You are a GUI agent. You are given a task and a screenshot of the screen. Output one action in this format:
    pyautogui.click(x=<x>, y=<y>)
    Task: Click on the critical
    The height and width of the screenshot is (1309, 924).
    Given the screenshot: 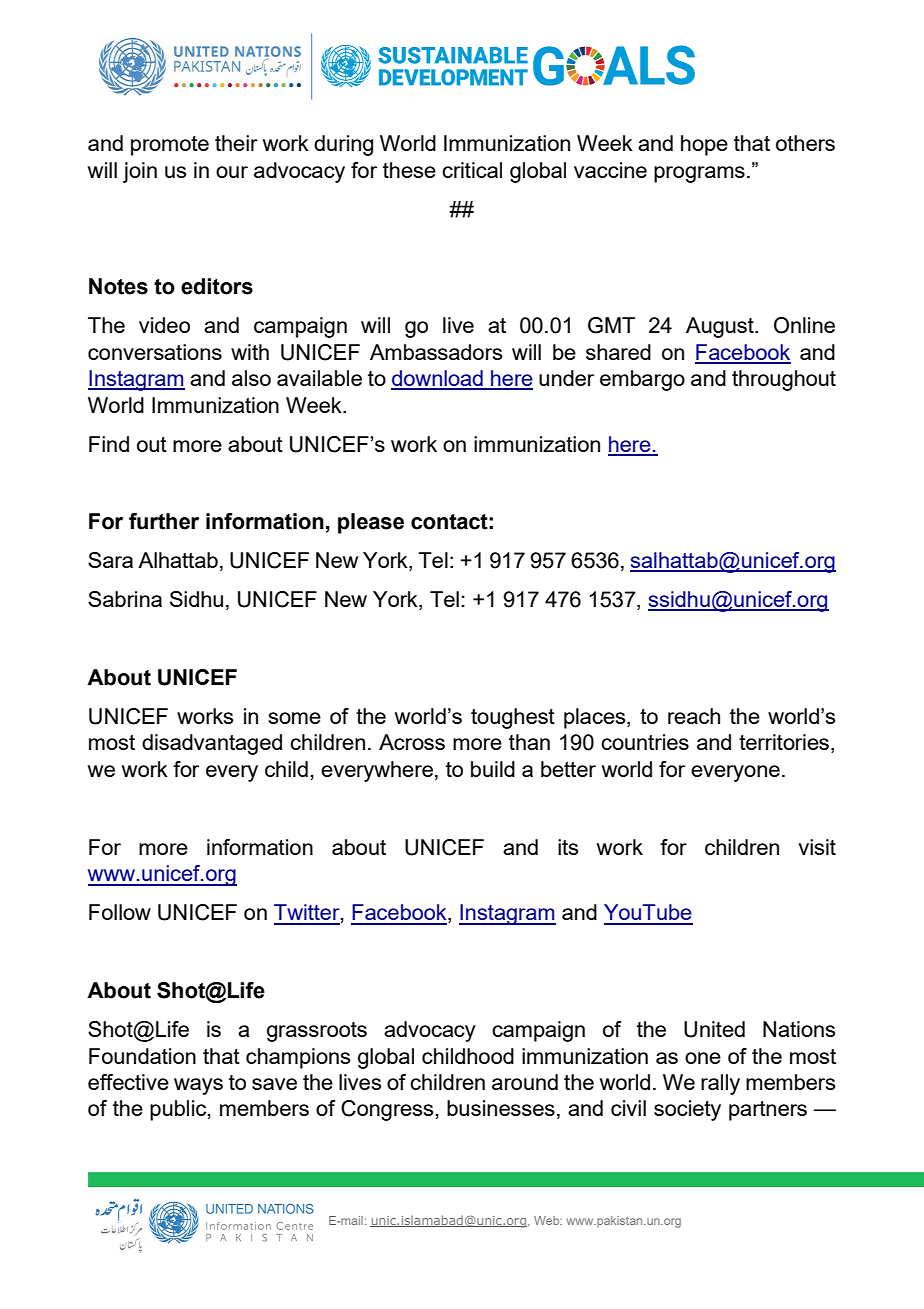 What is the action you would take?
    pyautogui.click(x=472, y=170)
